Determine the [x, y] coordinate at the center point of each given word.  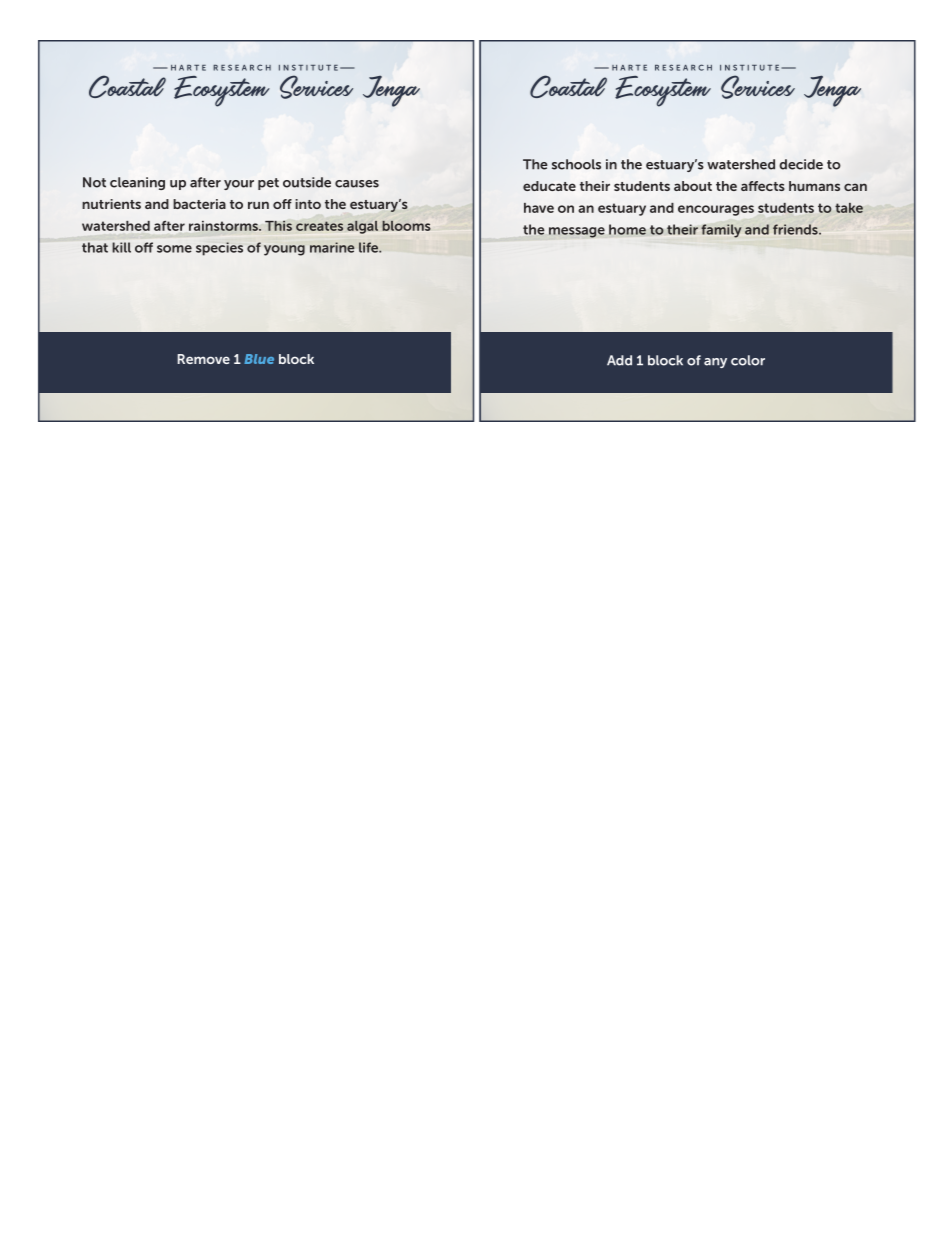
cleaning [137, 183]
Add [619, 360]
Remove [204, 359]
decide [801, 164]
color [748, 360]
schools [576, 164]
